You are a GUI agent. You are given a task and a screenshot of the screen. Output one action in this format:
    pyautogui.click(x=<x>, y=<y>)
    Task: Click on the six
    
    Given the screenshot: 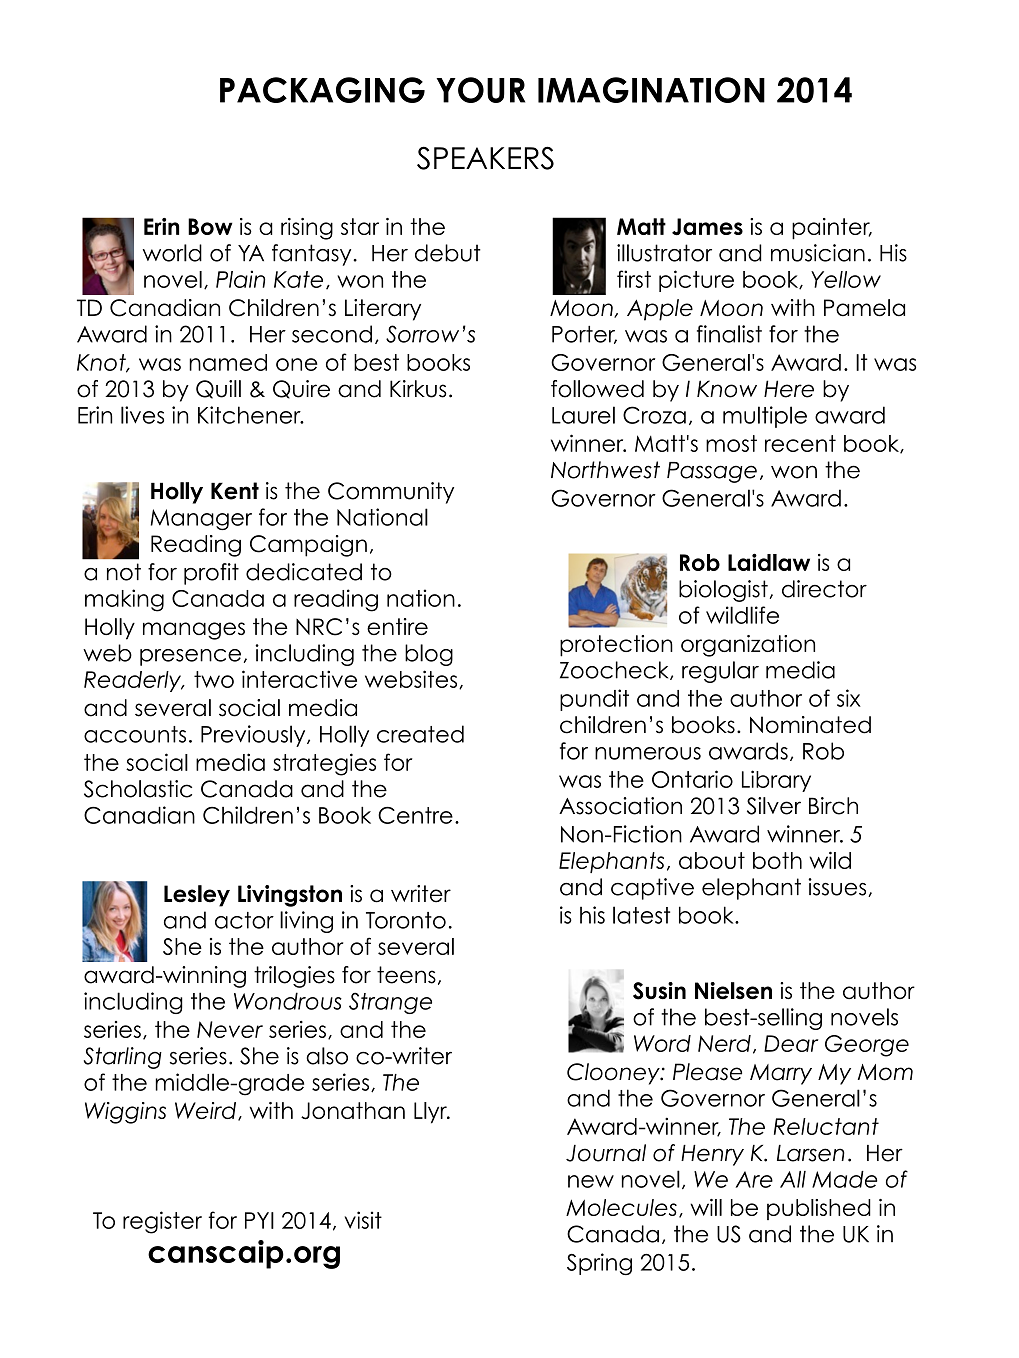 What is the action you would take?
    pyautogui.click(x=849, y=698)
